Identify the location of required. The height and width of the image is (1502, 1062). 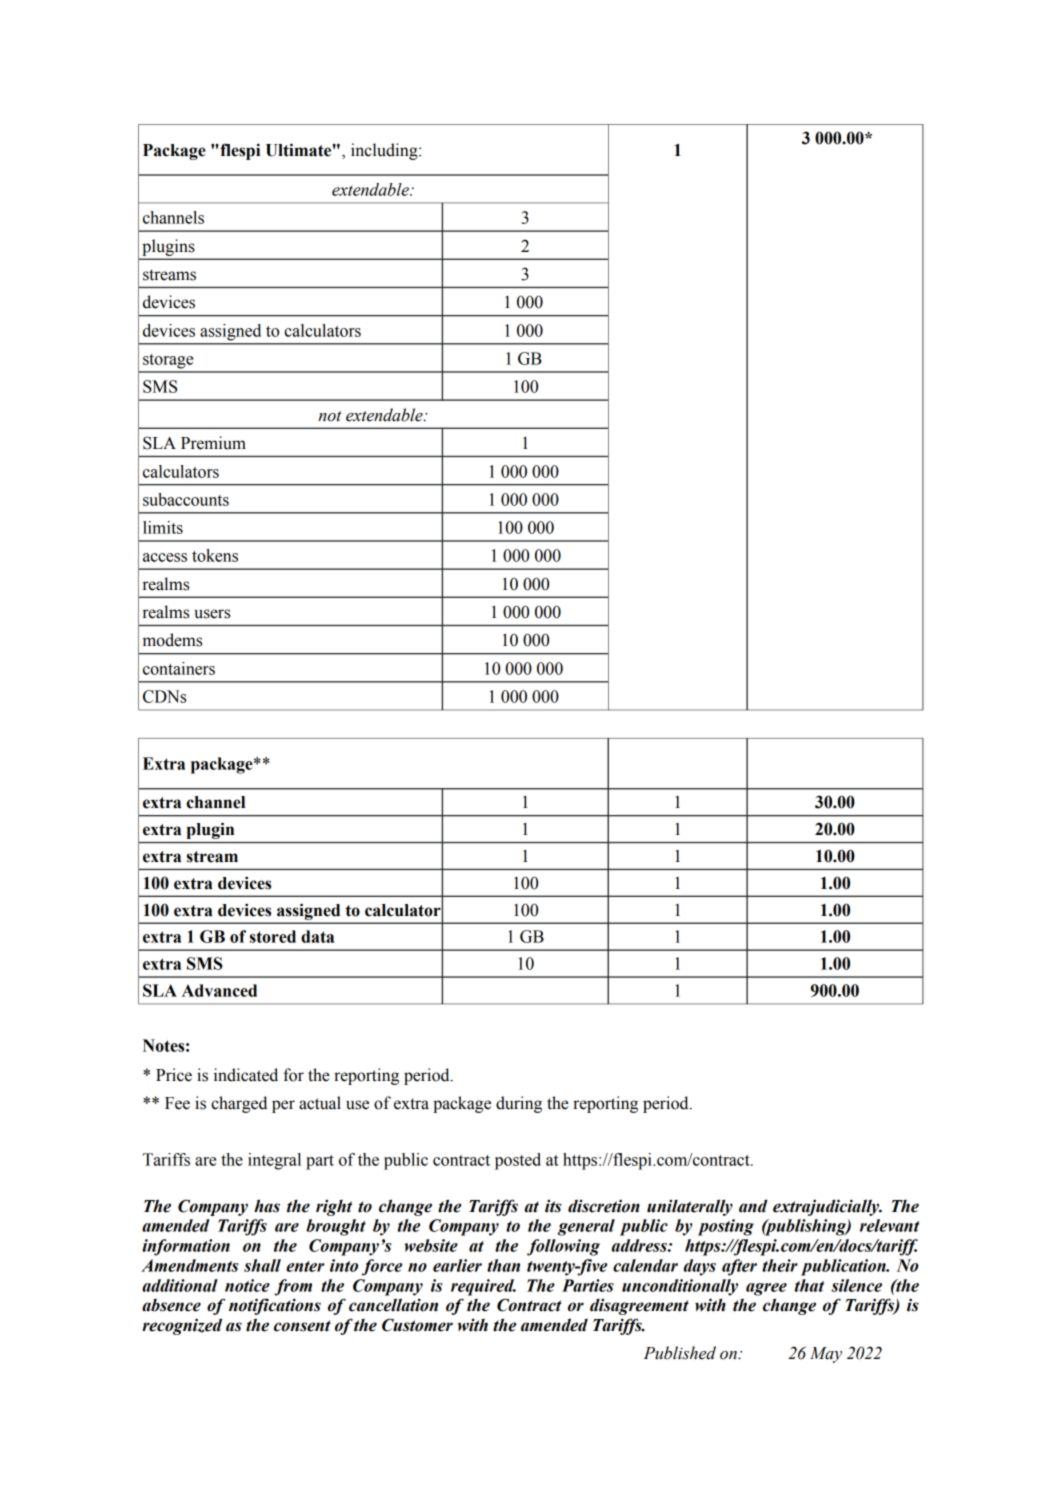
(483, 1287).
